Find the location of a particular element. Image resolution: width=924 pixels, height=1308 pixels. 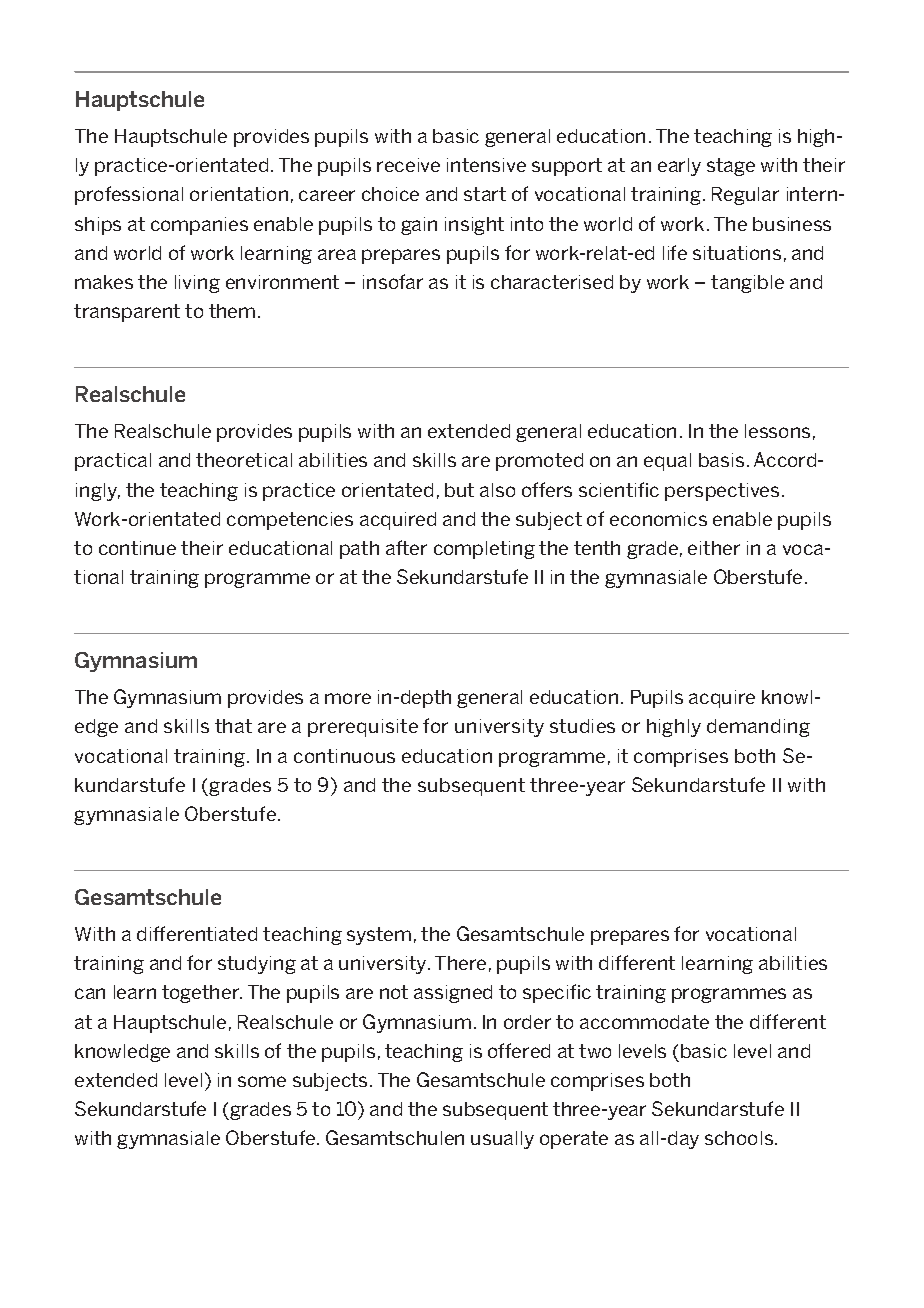

more is located at coordinates (348, 698).
